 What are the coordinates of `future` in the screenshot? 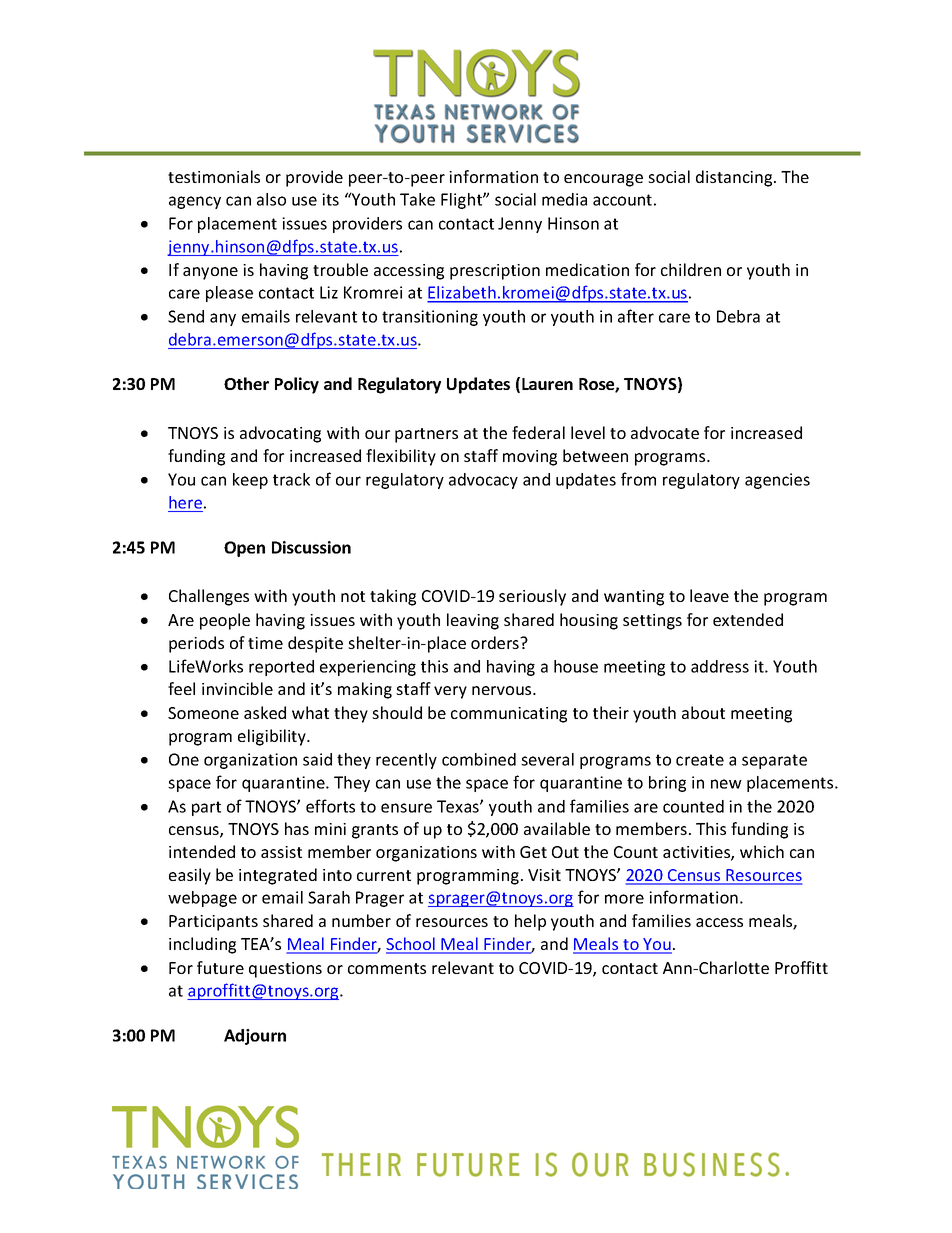 It's located at (220, 967).
